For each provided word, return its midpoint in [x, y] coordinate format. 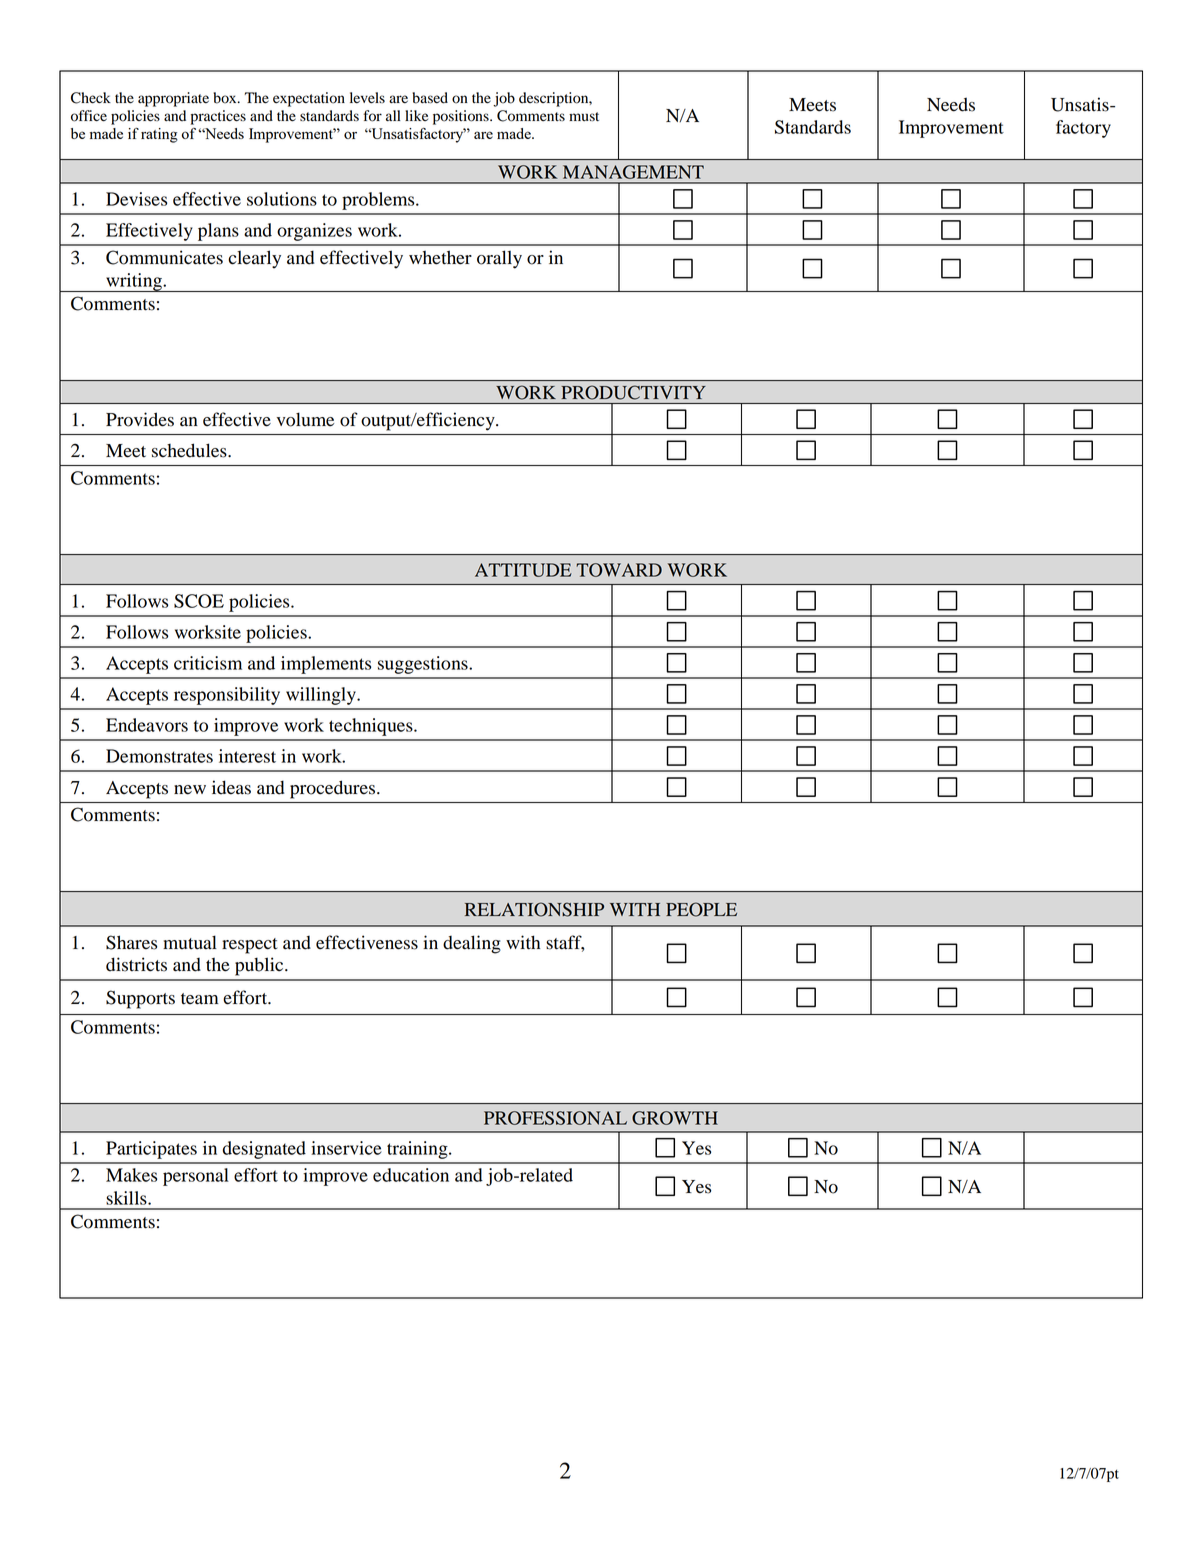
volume [305, 419]
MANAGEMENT [633, 172]
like [416, 115]
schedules [190, 450]
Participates [151, 1150]
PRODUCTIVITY [634, 392]
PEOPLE [701, 909]
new [190, 790]
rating [159, 135]
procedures [334, 789]
